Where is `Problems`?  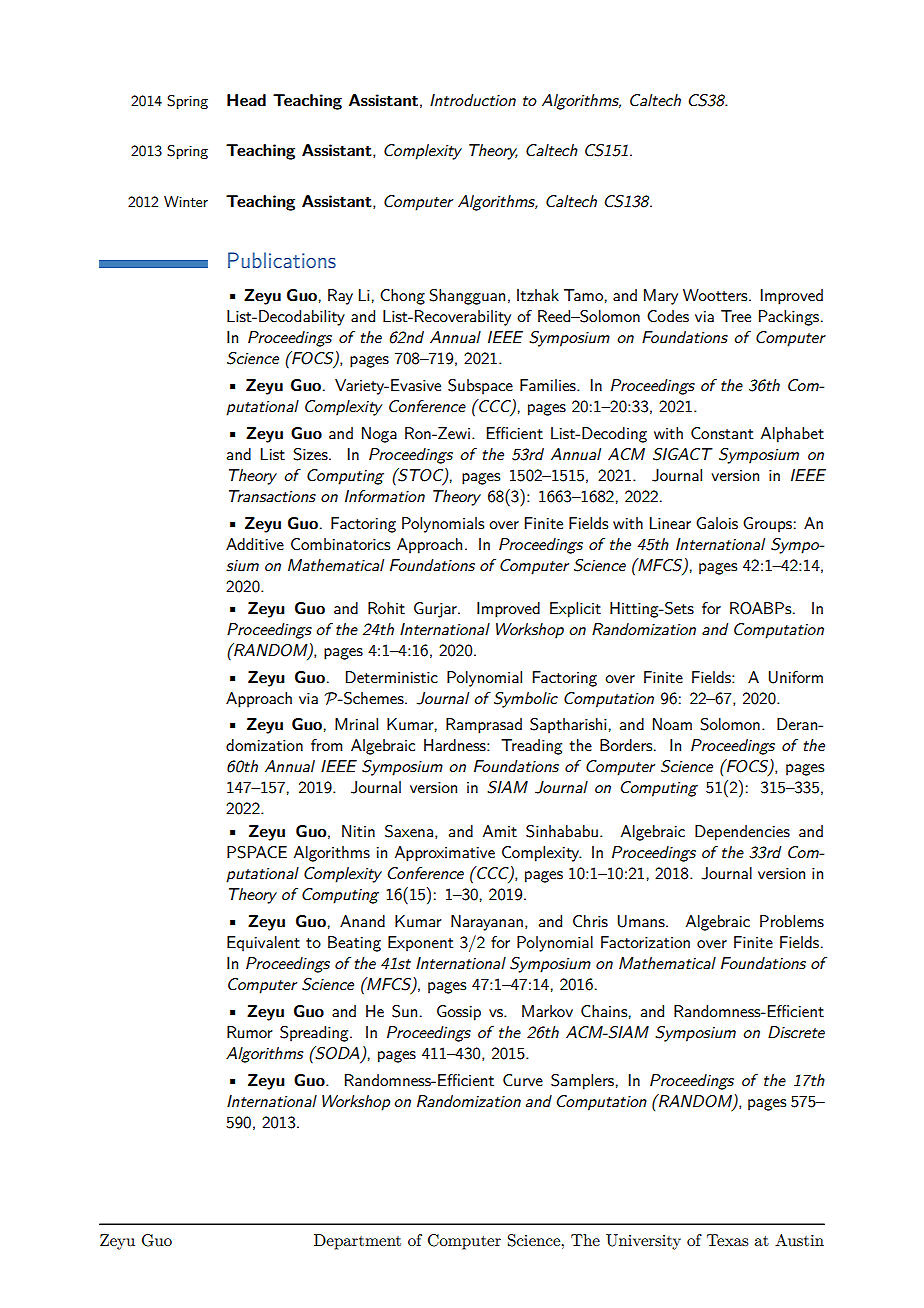
Problems is located at coordinates (792, 921).
